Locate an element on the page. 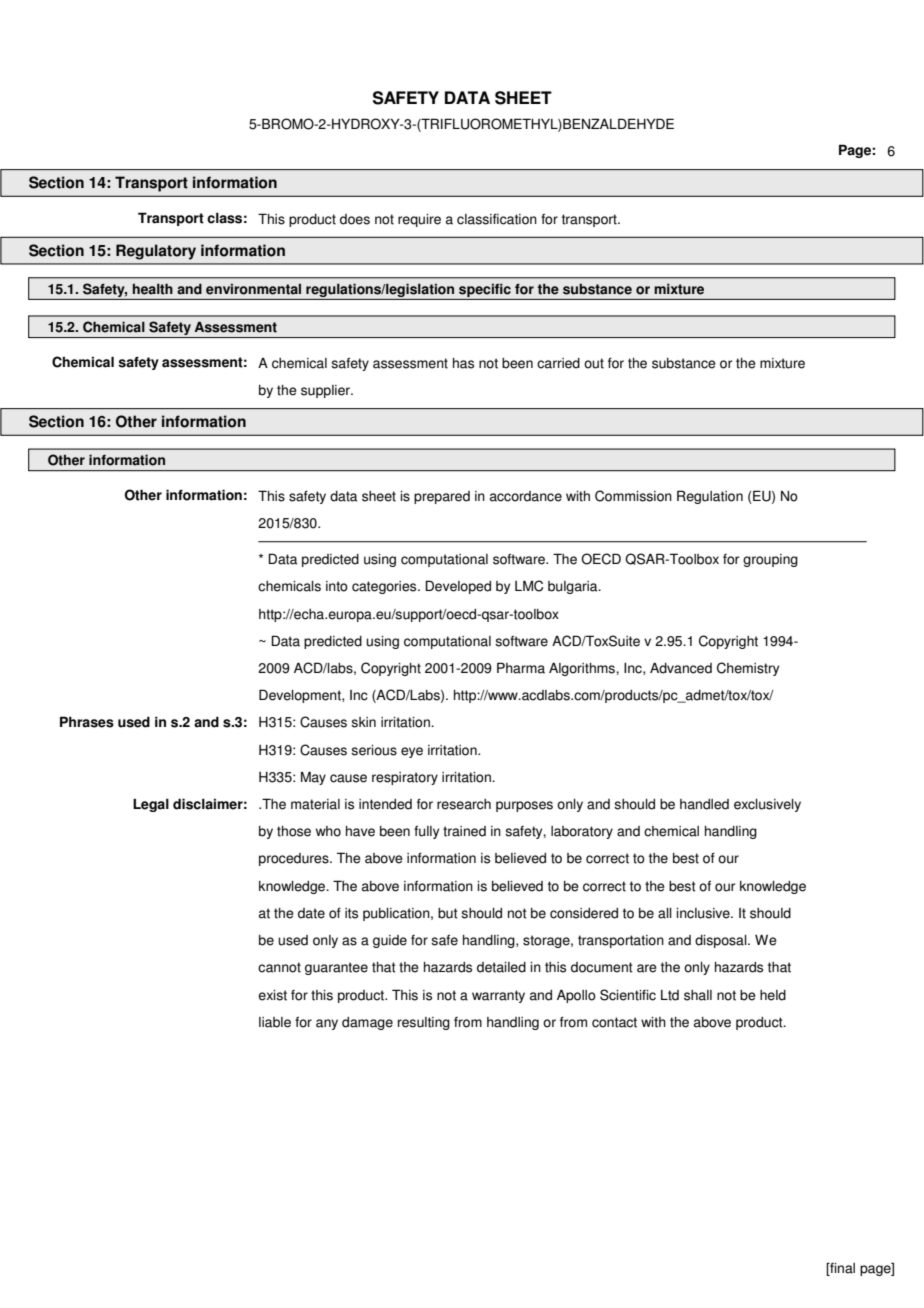 The image size is (924, 1308). into is located at coordinates (337, 586).
